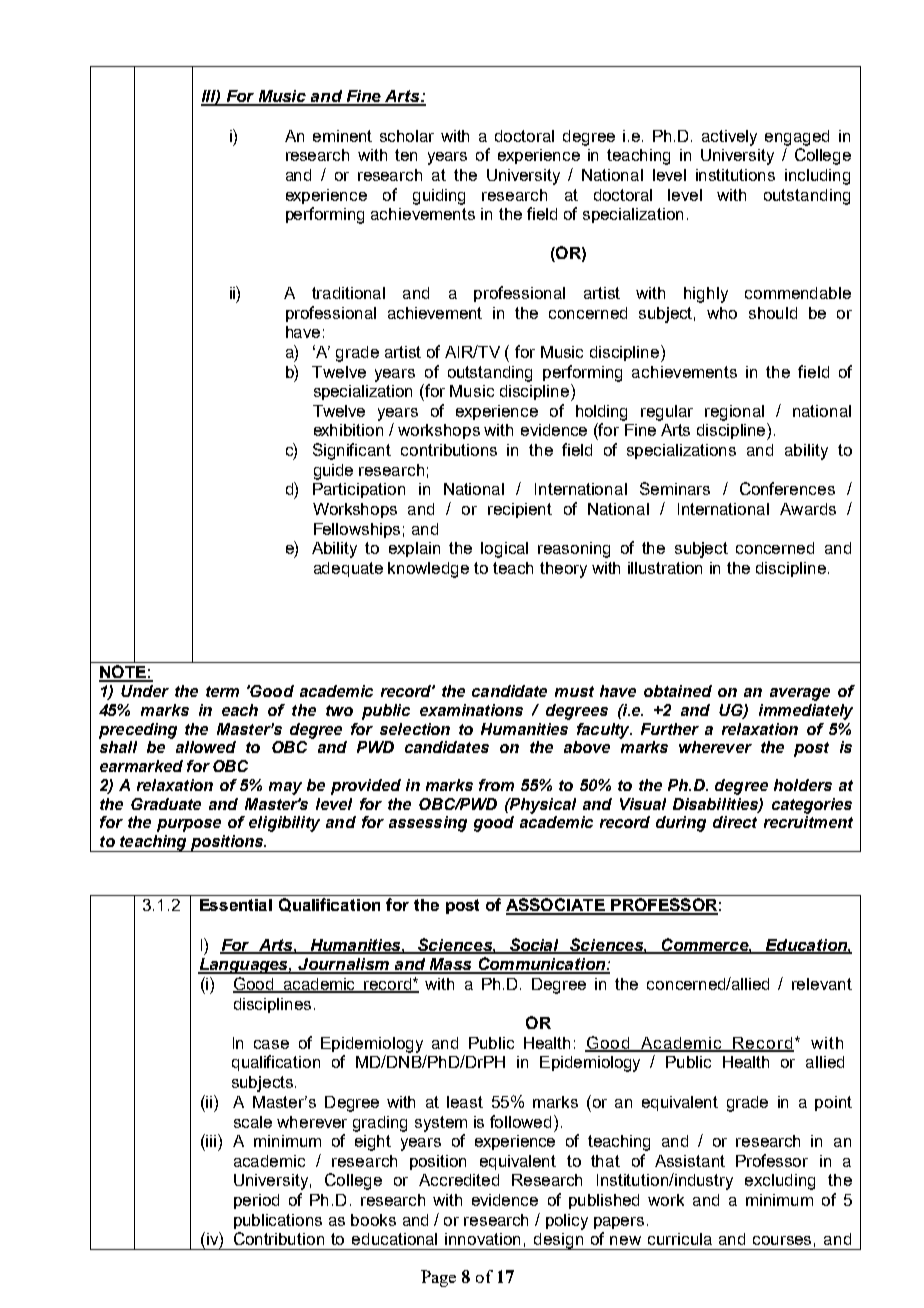 The width and height of the page is (924, 1308). Describe the element at coordinates (504, 550) in the page. I see `logical` at that location.
